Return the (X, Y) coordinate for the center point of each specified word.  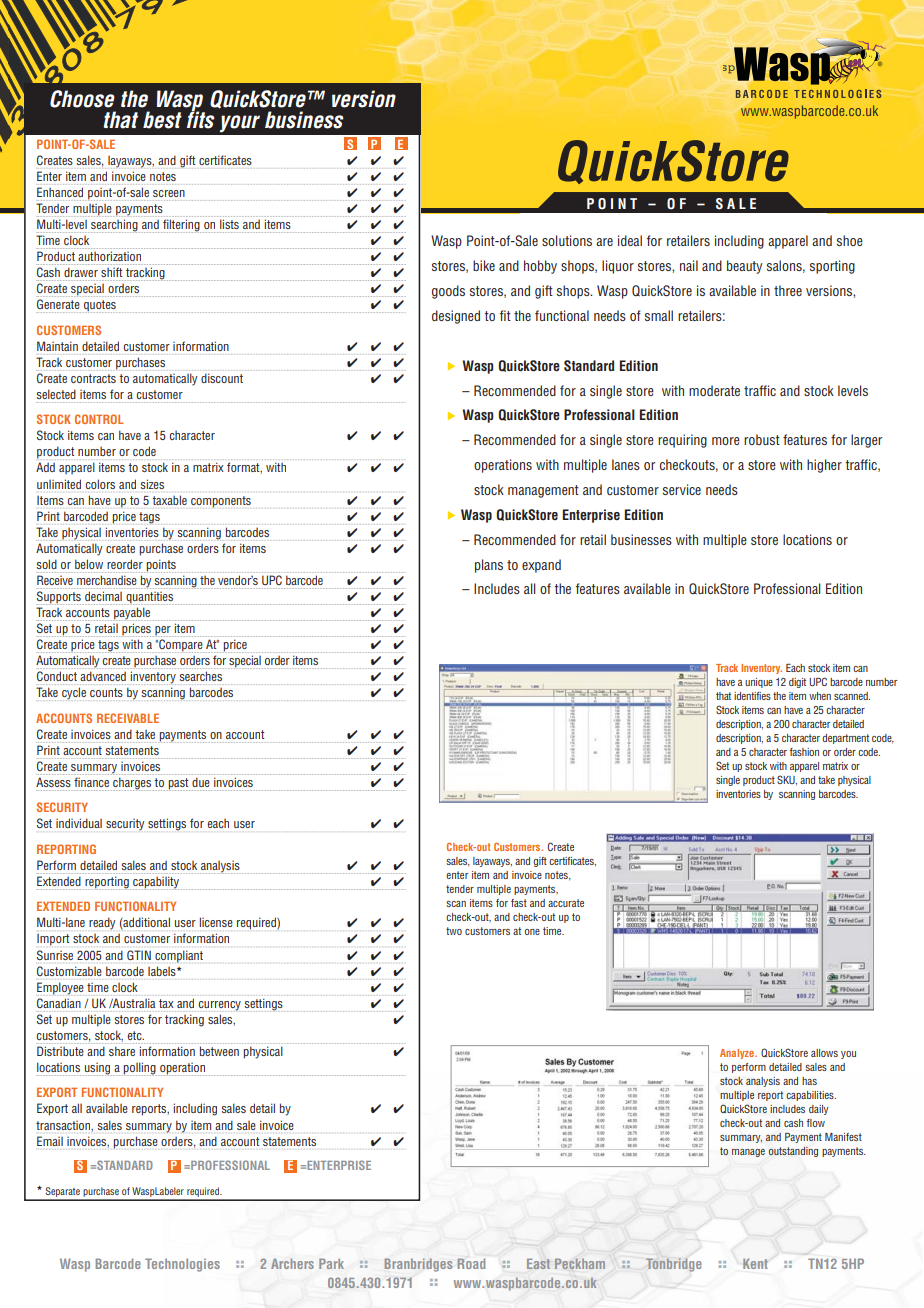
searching (115, 226)
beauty (744, 267)
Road (471, 1263)
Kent (755, 1263)
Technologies (182, 1265)
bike (484, 265)
